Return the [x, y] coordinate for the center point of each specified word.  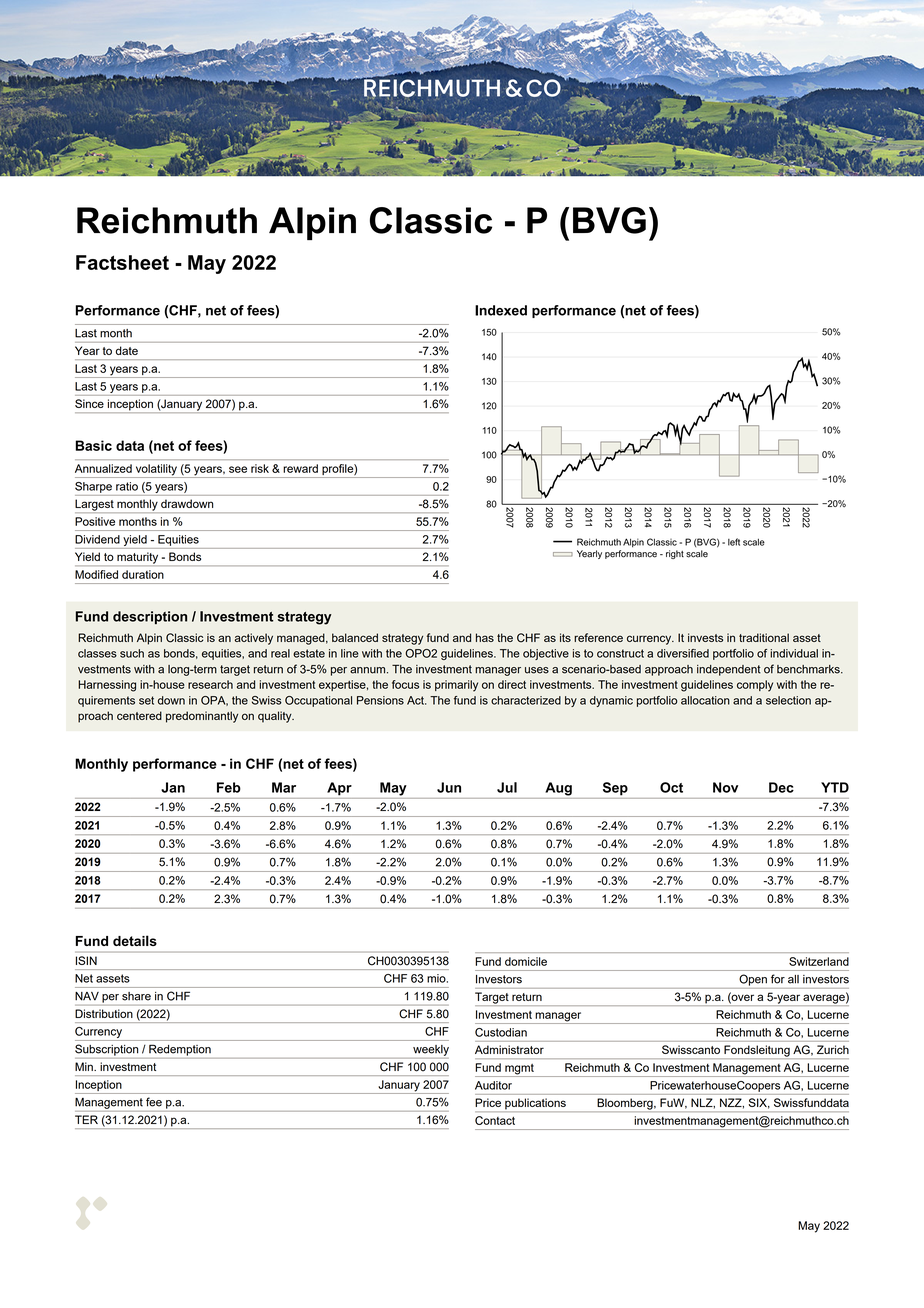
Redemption [180, 1050]
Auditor [493, 1085]
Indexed [501, 310]
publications [535, 1103]
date [127, 350]
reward [300, 468]
